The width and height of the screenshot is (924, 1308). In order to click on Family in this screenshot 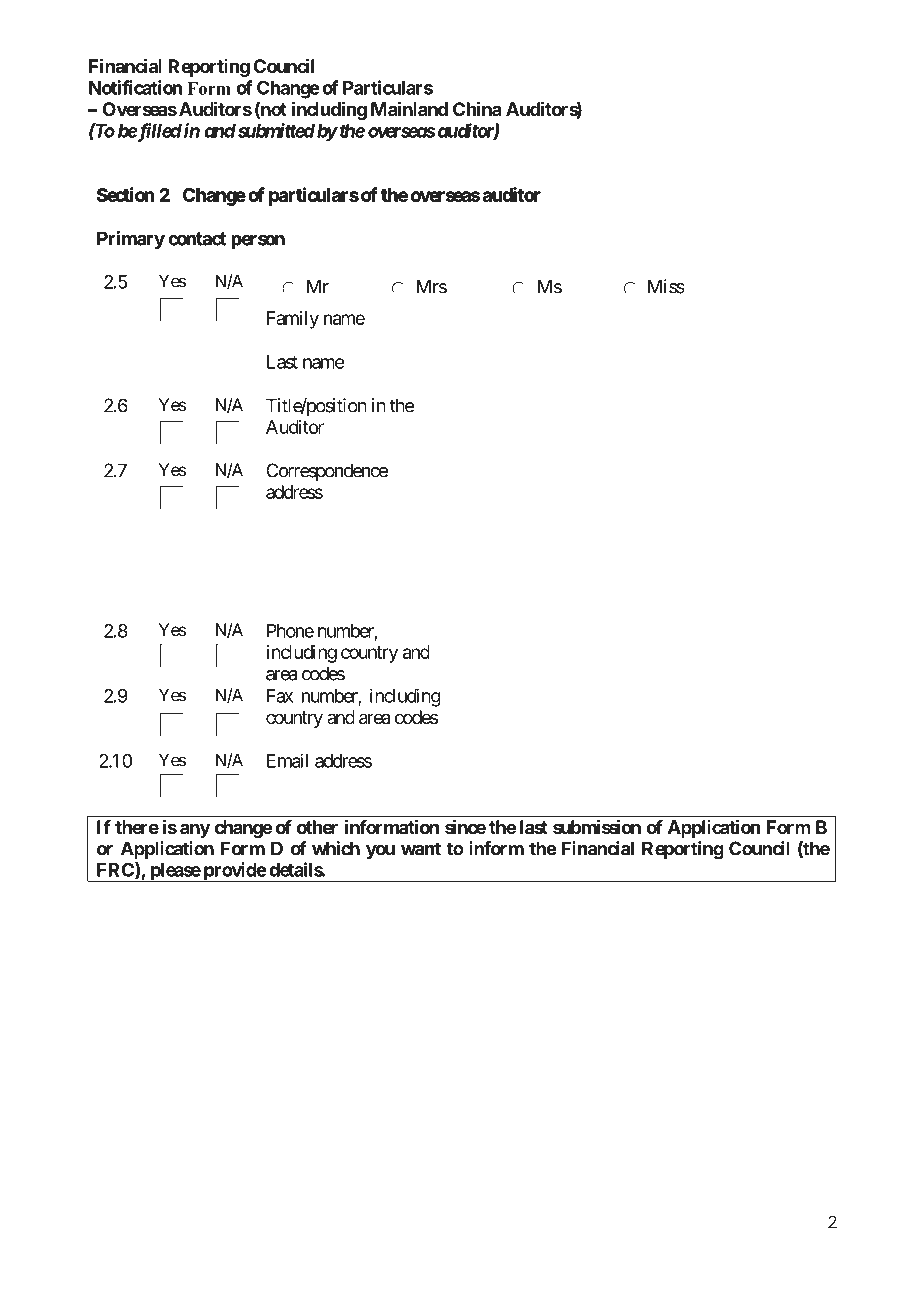, I will do `click(293, 320)`.
